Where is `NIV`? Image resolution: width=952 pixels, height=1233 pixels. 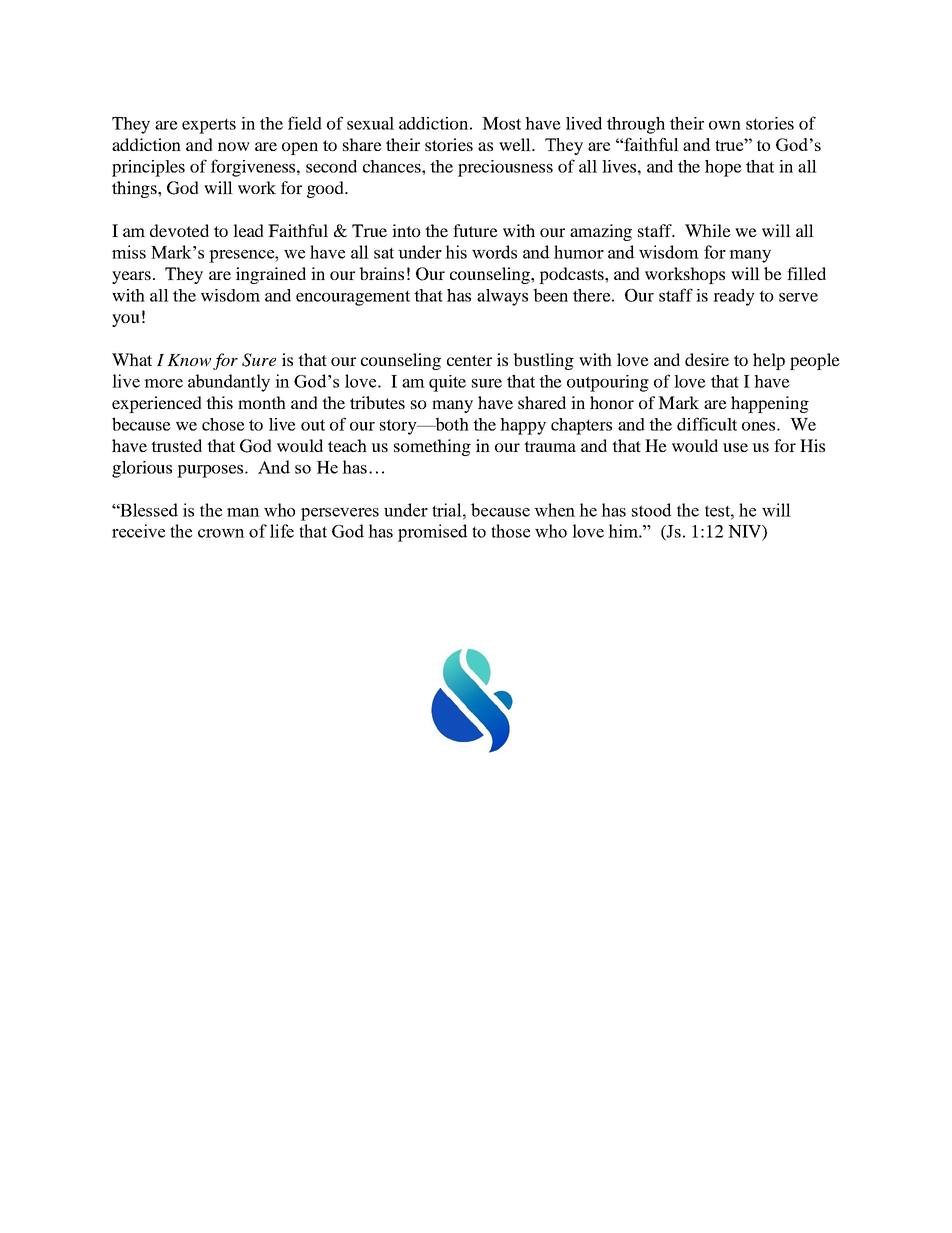 NIV is located at coordinates (745, 531).
